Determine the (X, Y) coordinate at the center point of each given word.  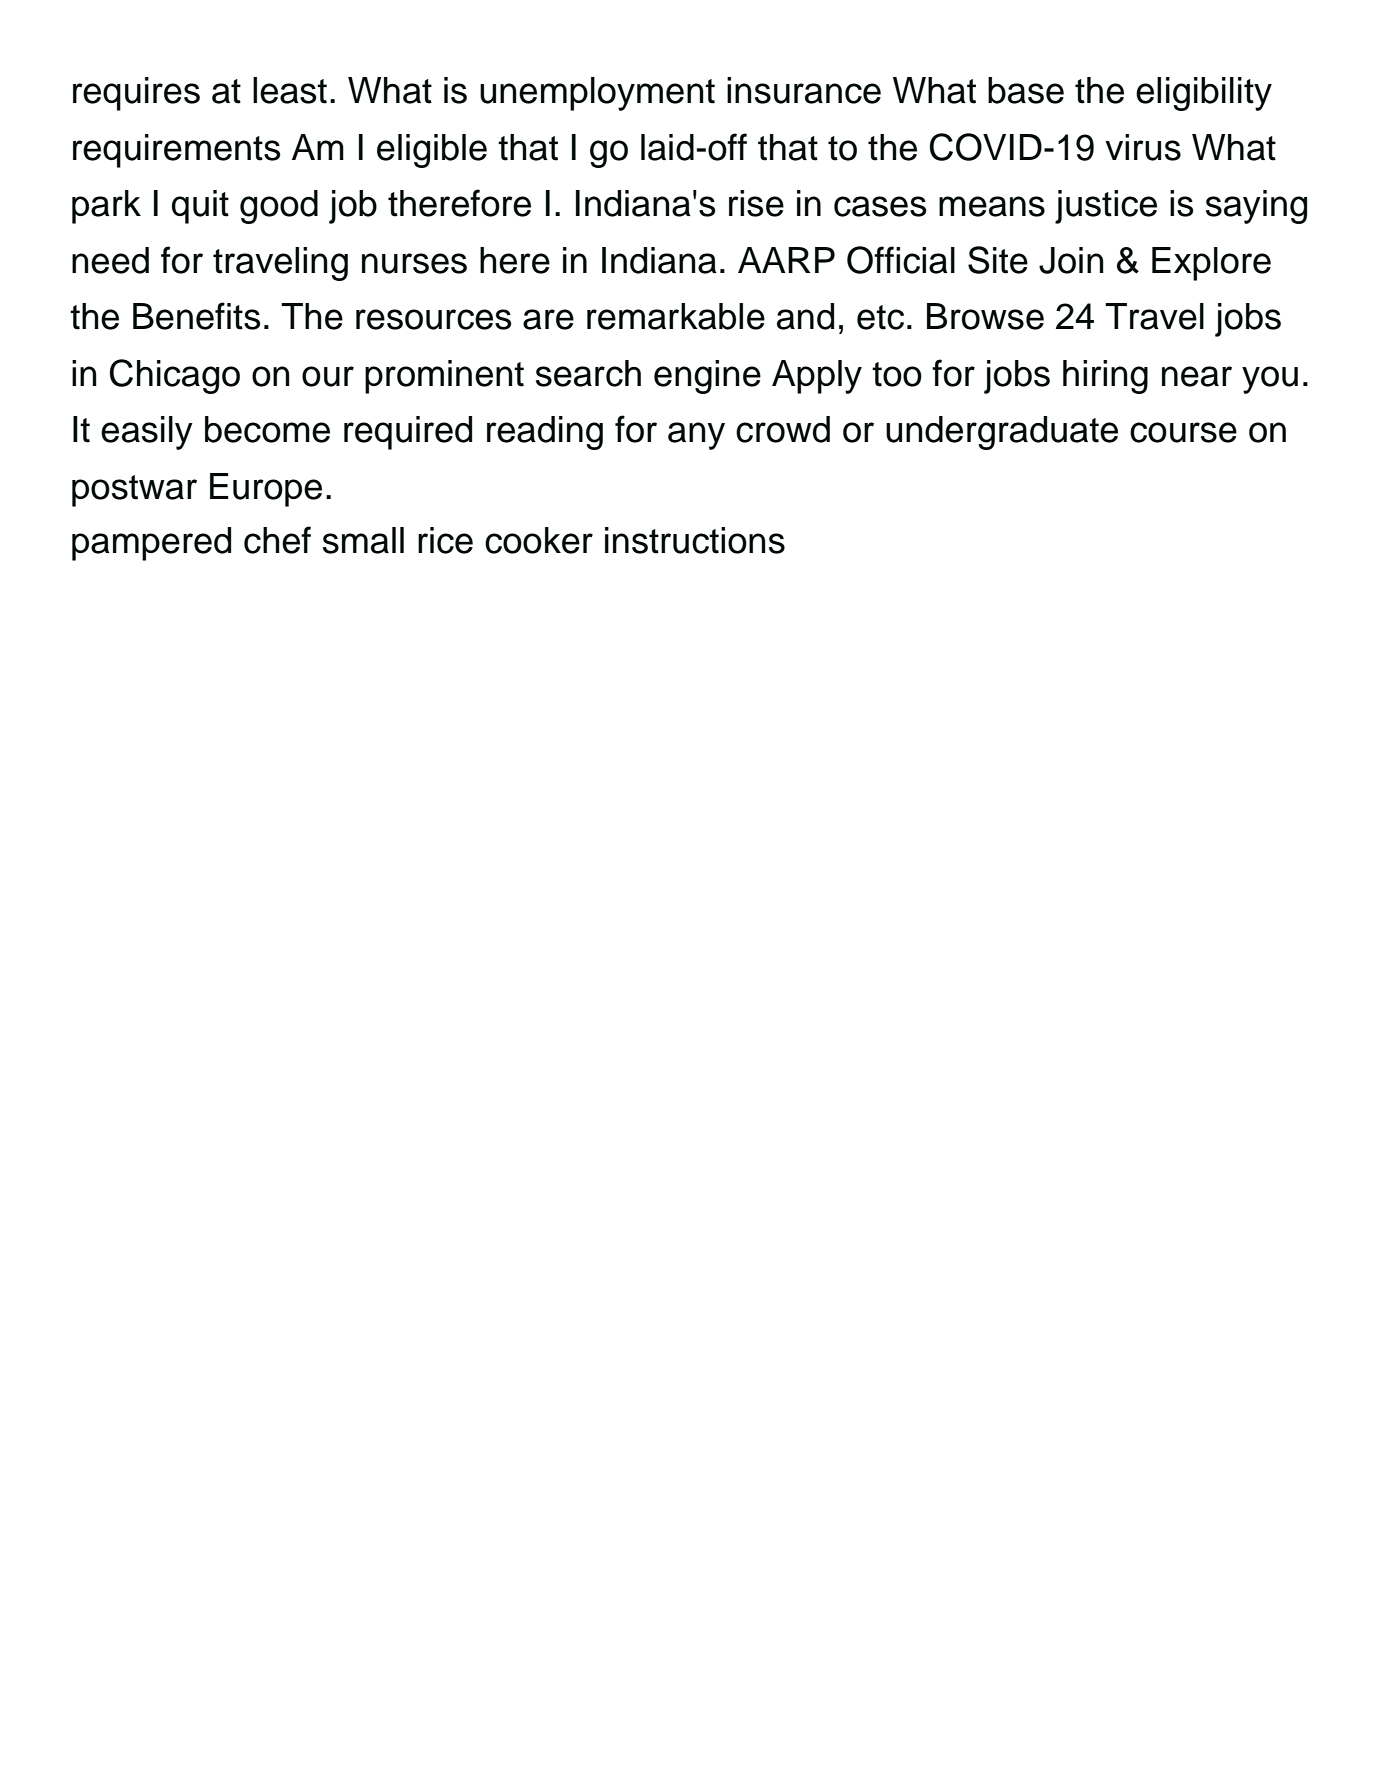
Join (1071, 260)
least (290, 90)
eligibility (1204, 94)
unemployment (597, 94)
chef (277, 540)
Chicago (175, 376)
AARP (786, 260)
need (110, 260)
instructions (695, 540)
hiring (1105, 377)
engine (707, 377)
